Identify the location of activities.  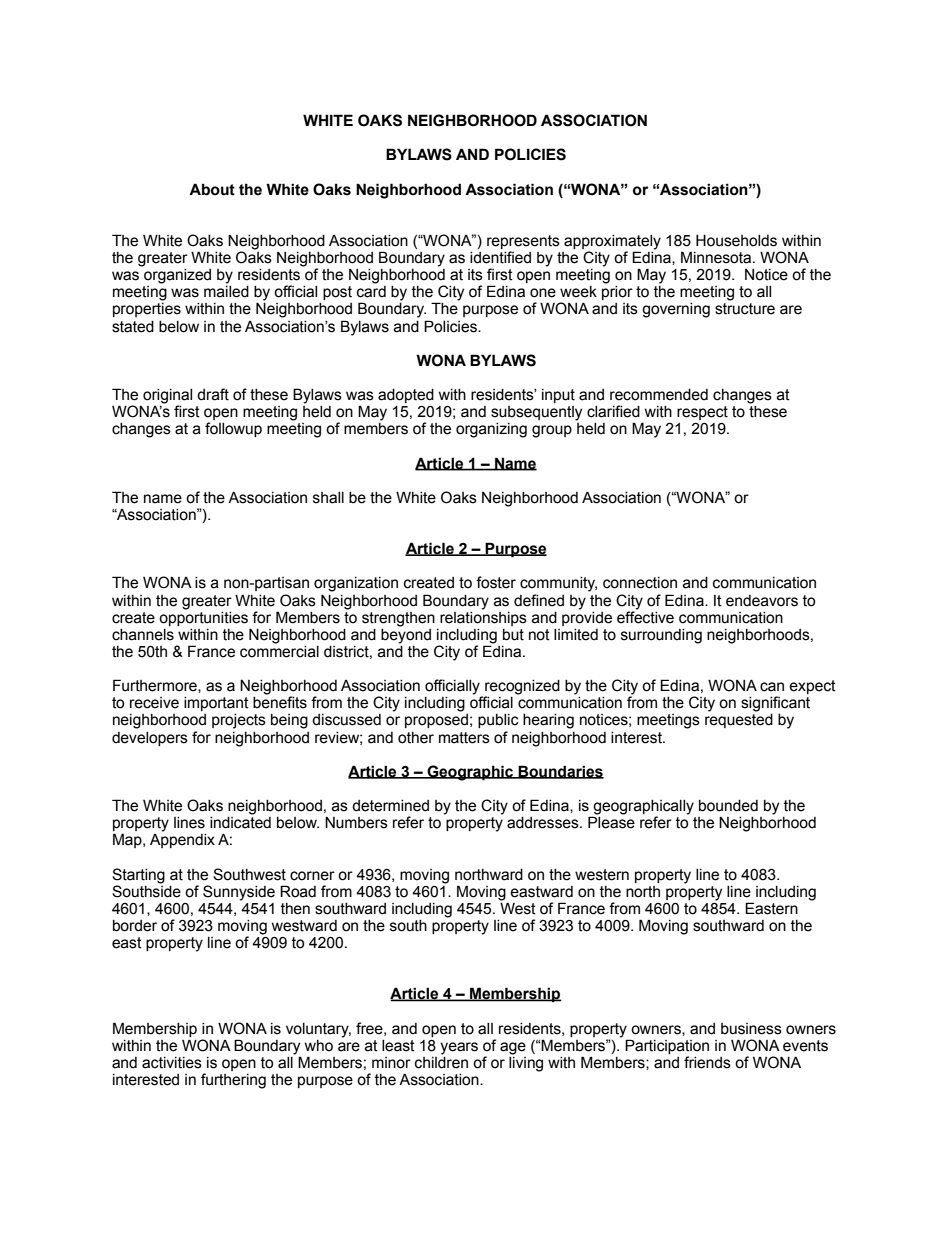
(172, 1063).
